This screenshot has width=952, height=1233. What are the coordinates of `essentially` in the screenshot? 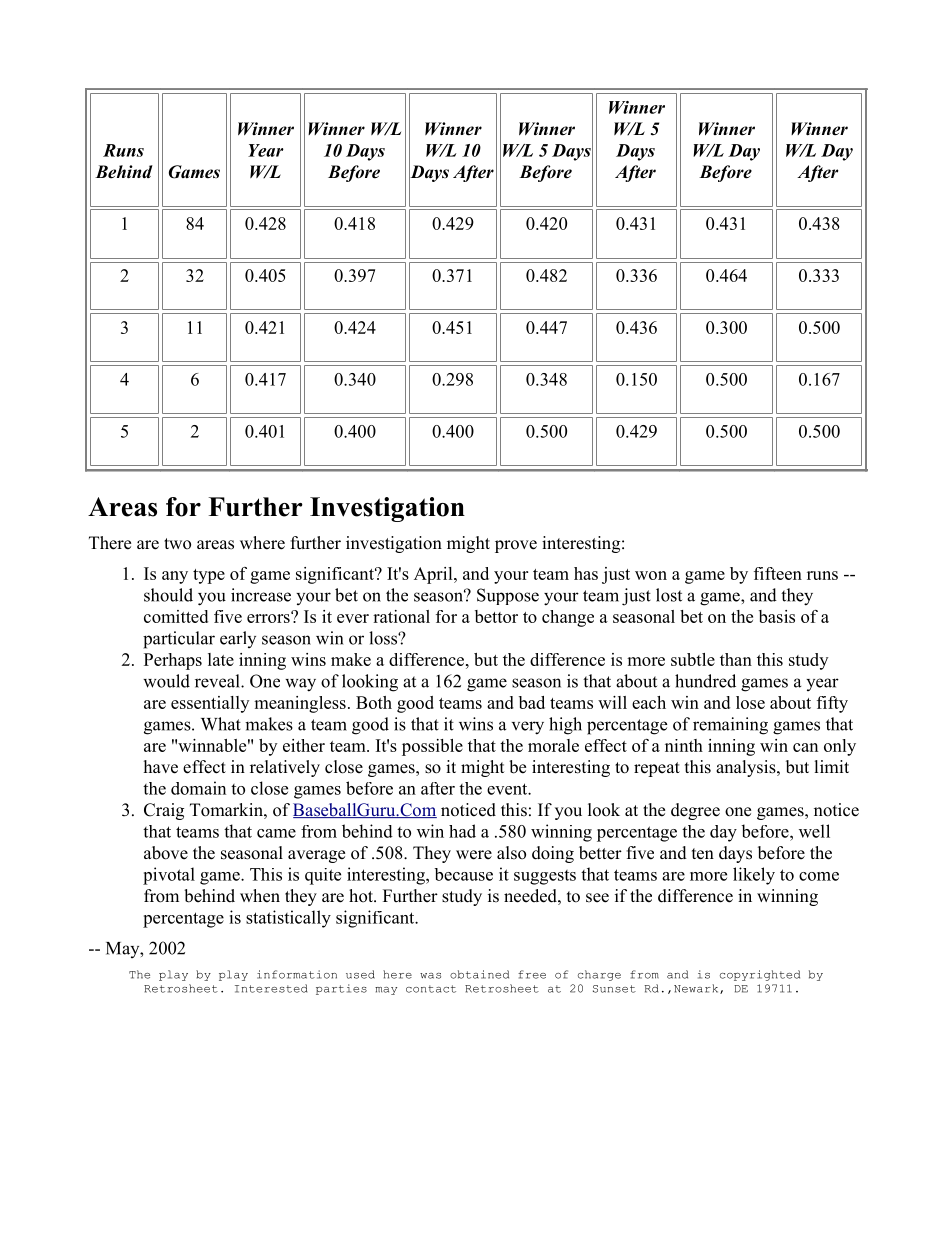 It's located at (210, 704).
